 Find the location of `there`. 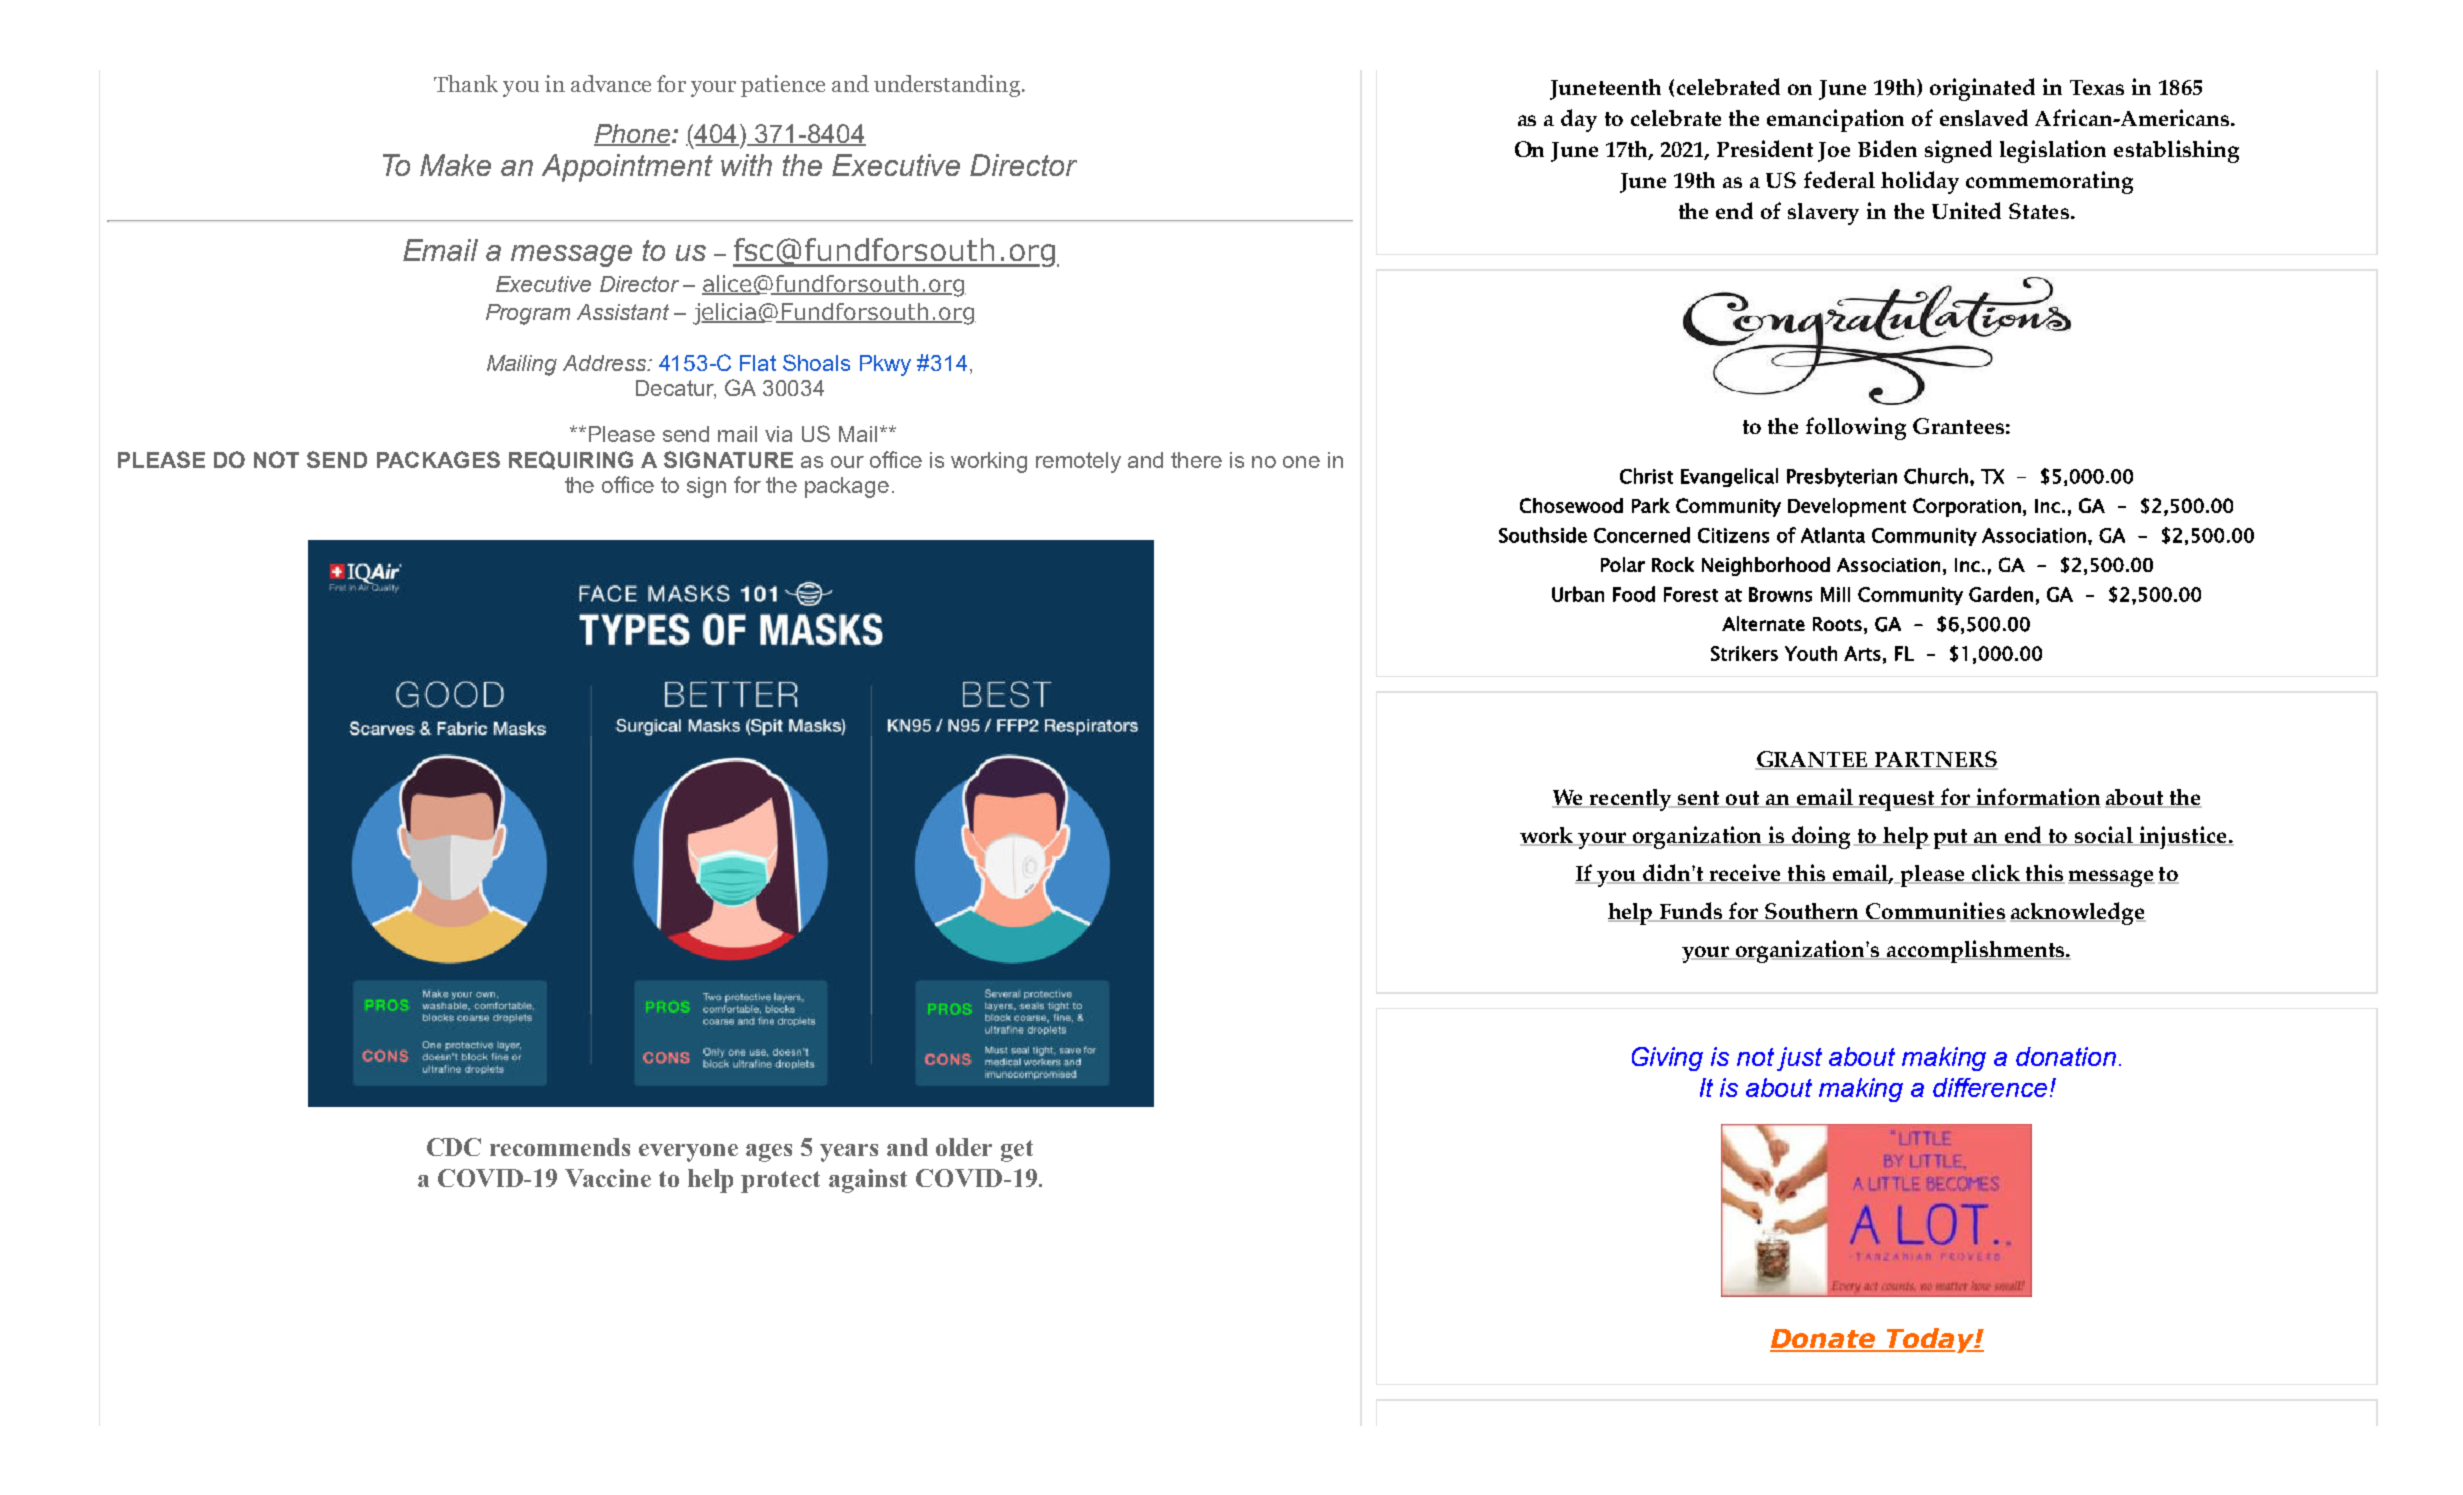

there is located at coordinates (1196, 460).
